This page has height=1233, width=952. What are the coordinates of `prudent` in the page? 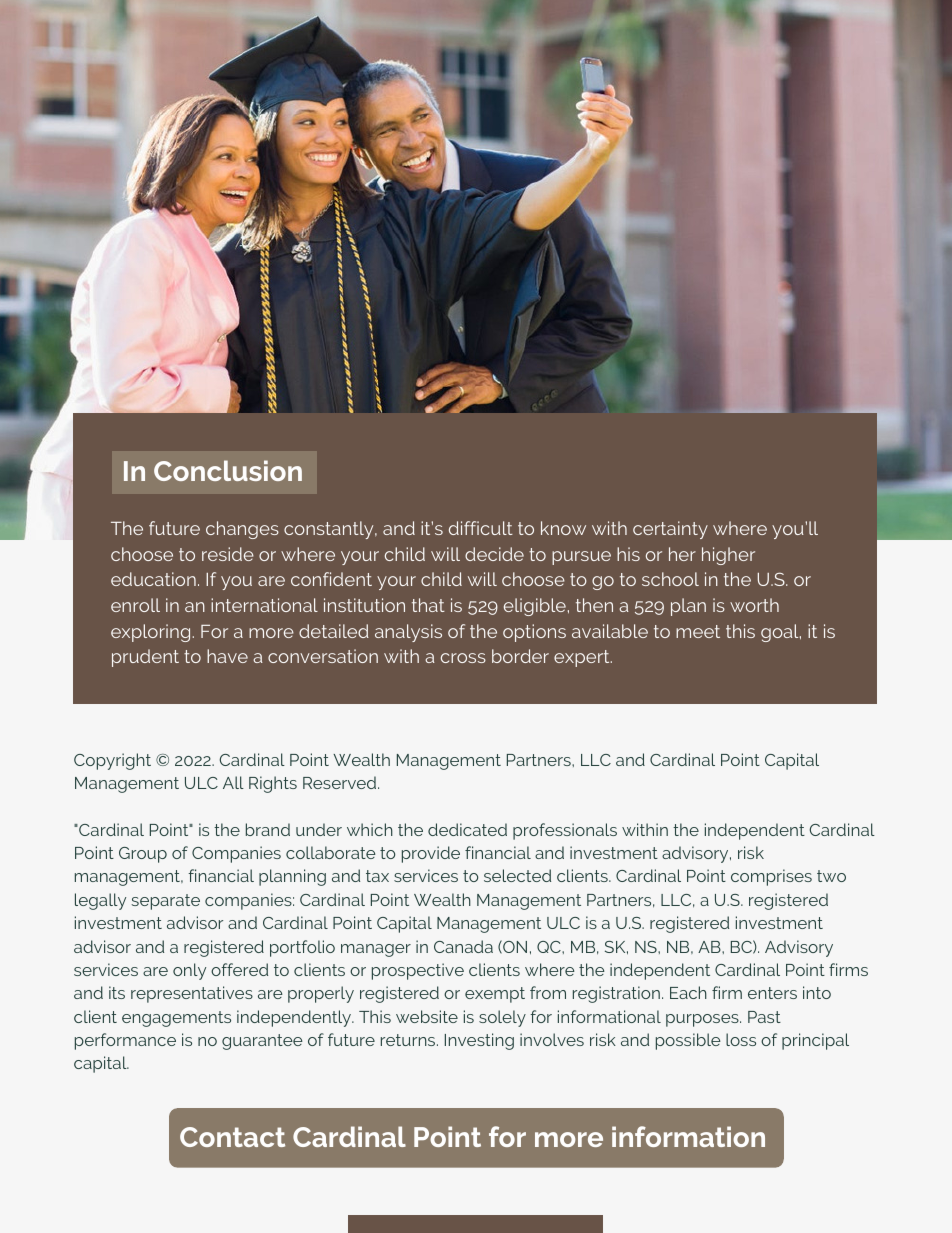 It's located at (145, 658).
